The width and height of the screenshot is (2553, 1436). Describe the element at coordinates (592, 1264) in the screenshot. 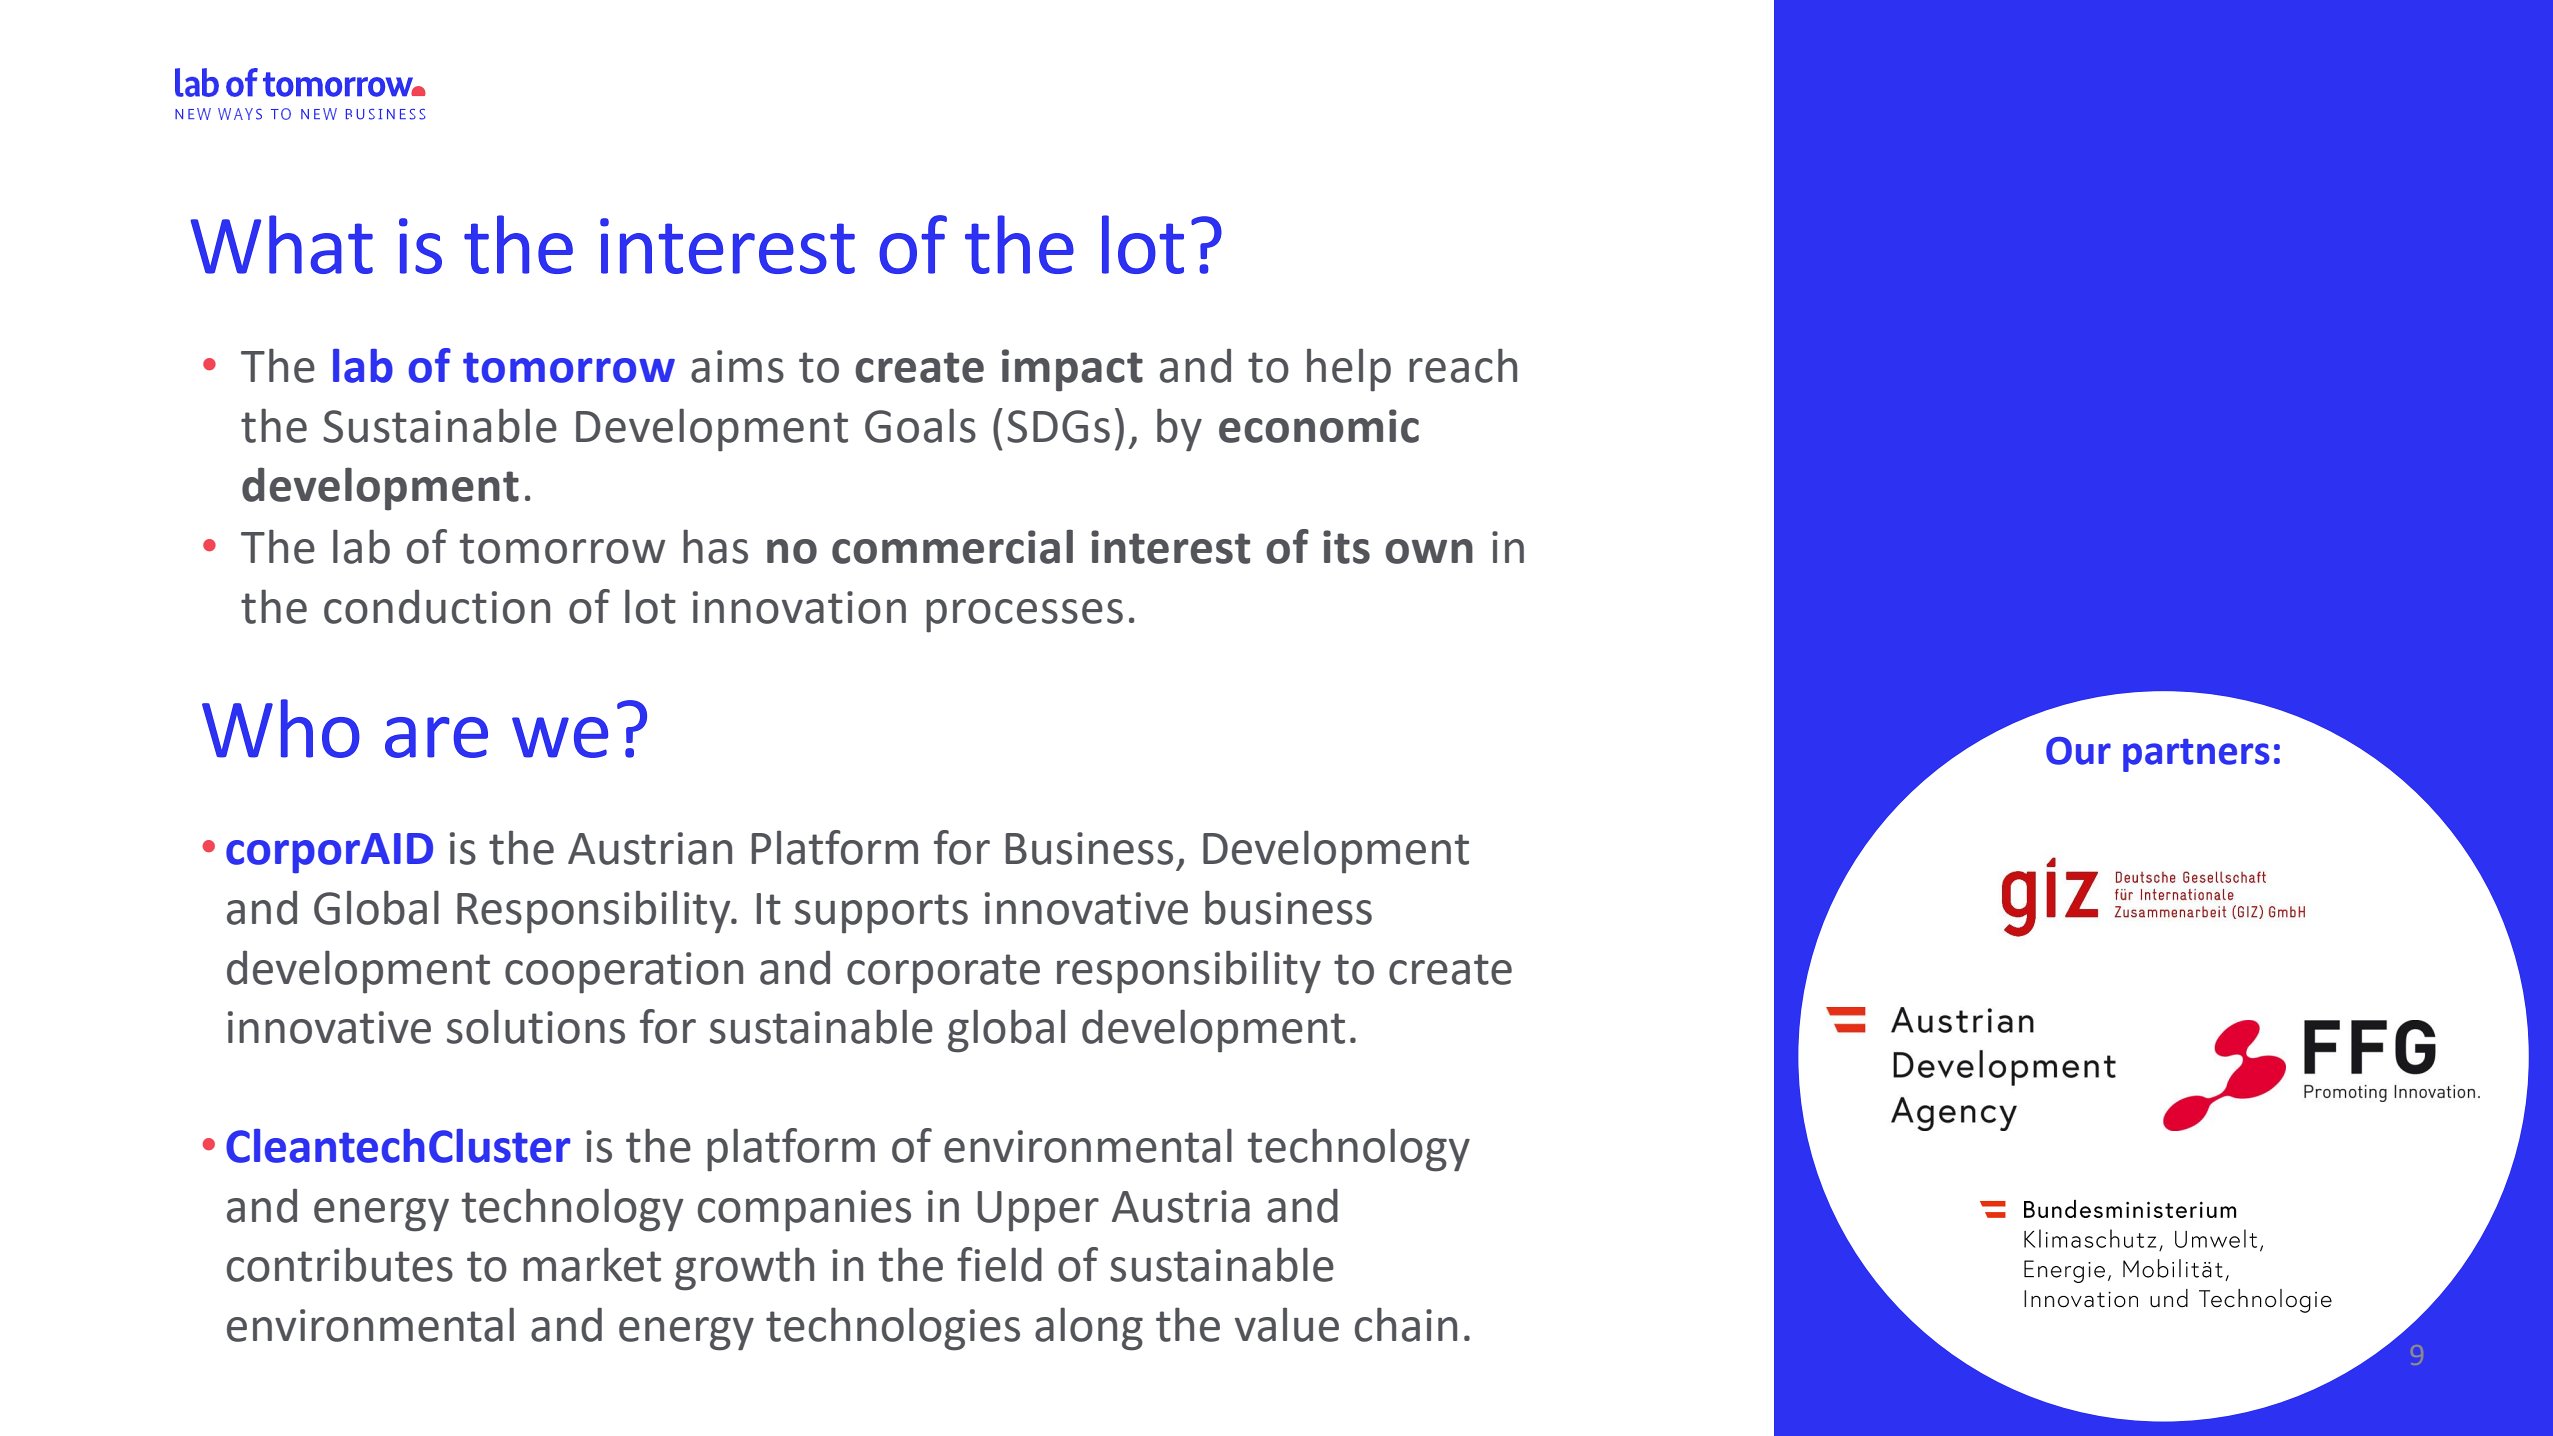

I see `market` at that location.
